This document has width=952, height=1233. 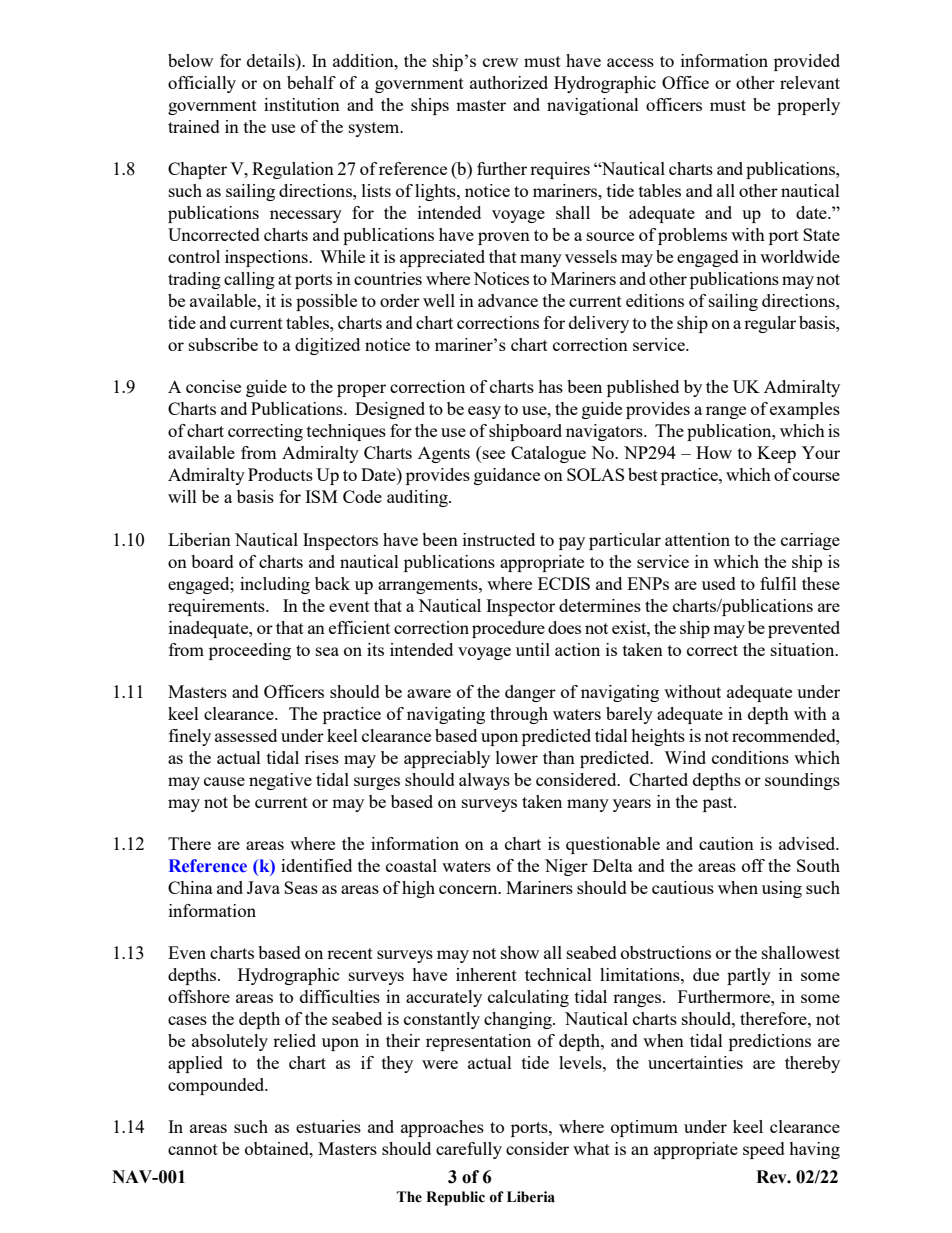 I want to click on carefully, so click(x=469, y=1150).
